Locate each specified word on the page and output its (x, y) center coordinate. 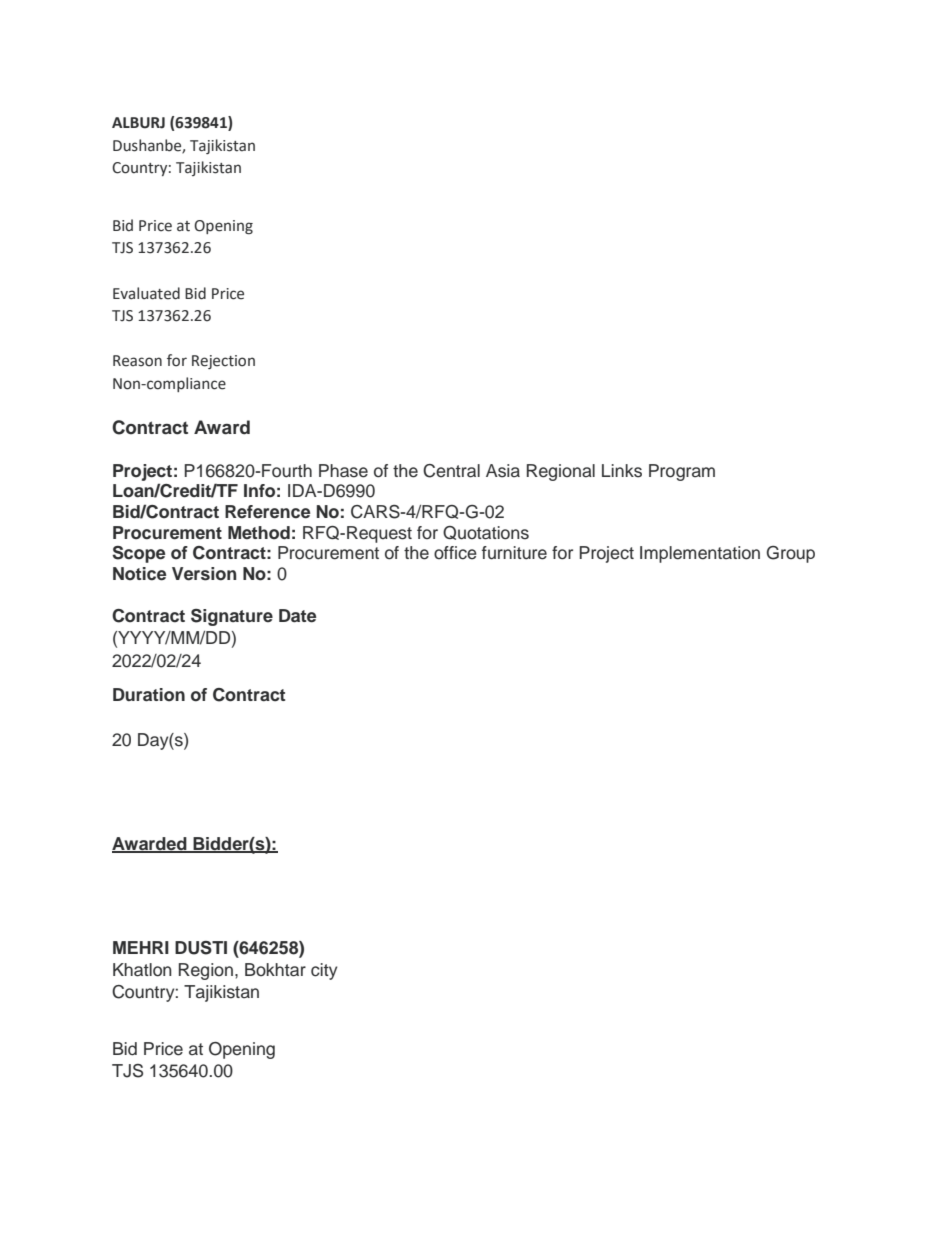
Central (451, 471)
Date (297, 616)
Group (790, 554)
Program (682, 472)
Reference (267, 512)
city (324, 971)
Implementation (700, 554)
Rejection (223, 362)
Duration (149, 695)
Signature (232, 617)
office (455, 553)
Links (622, 471)
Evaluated (146, 293)
